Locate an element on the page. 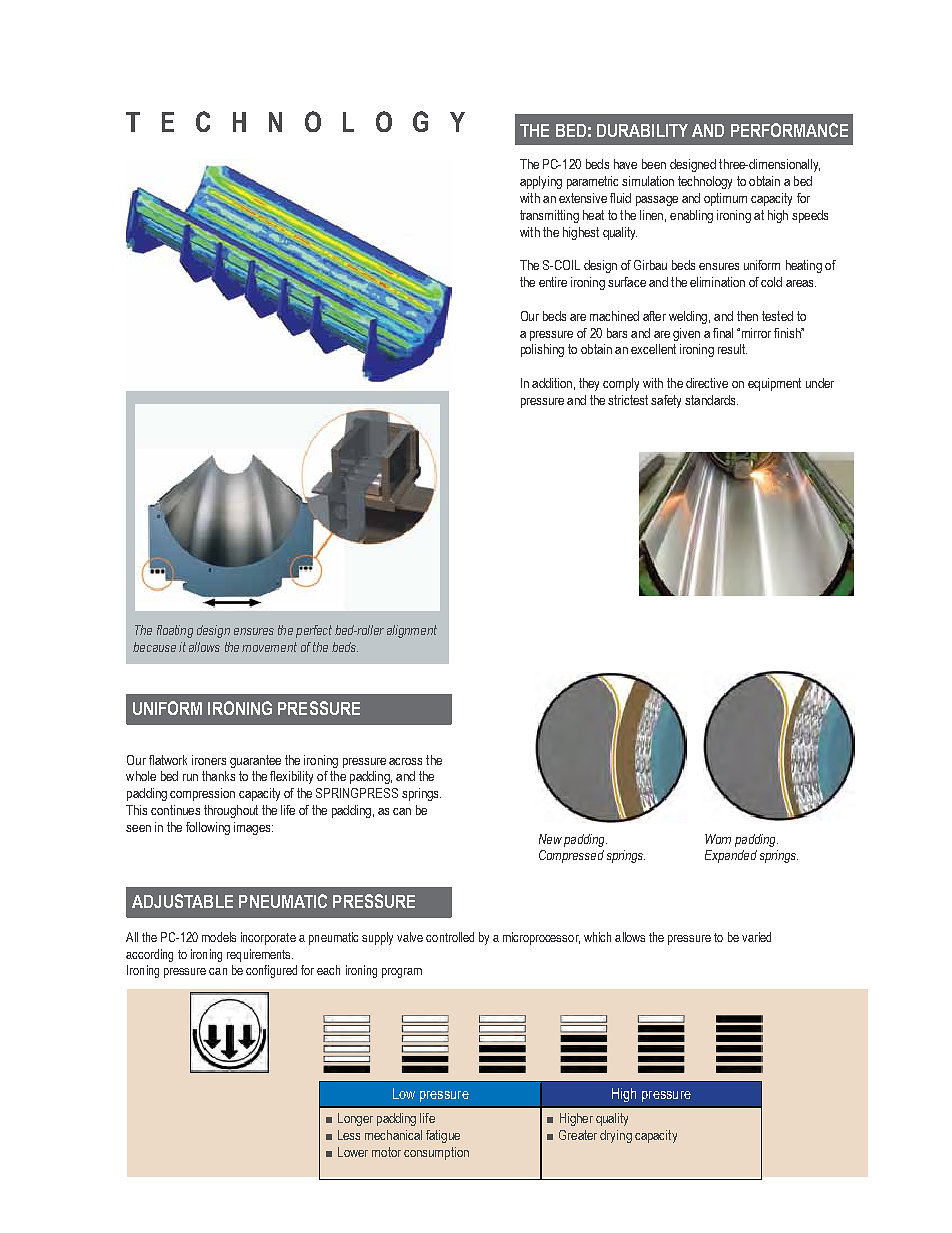  Worn is located at coordinates (718, 839).
